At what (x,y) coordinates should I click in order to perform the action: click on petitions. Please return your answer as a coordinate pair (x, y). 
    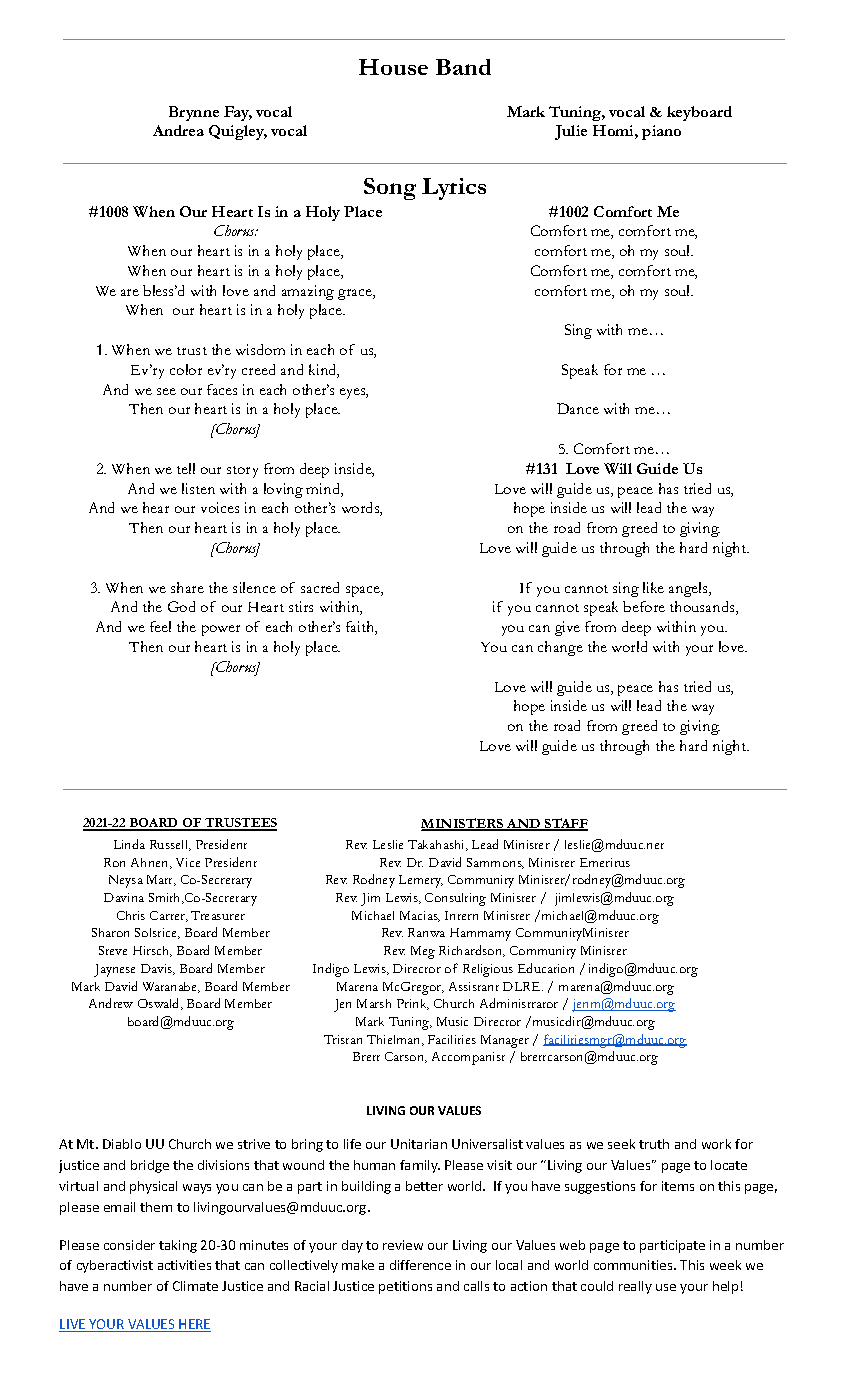
    Looking at the image, I should click on (405, 1287).
